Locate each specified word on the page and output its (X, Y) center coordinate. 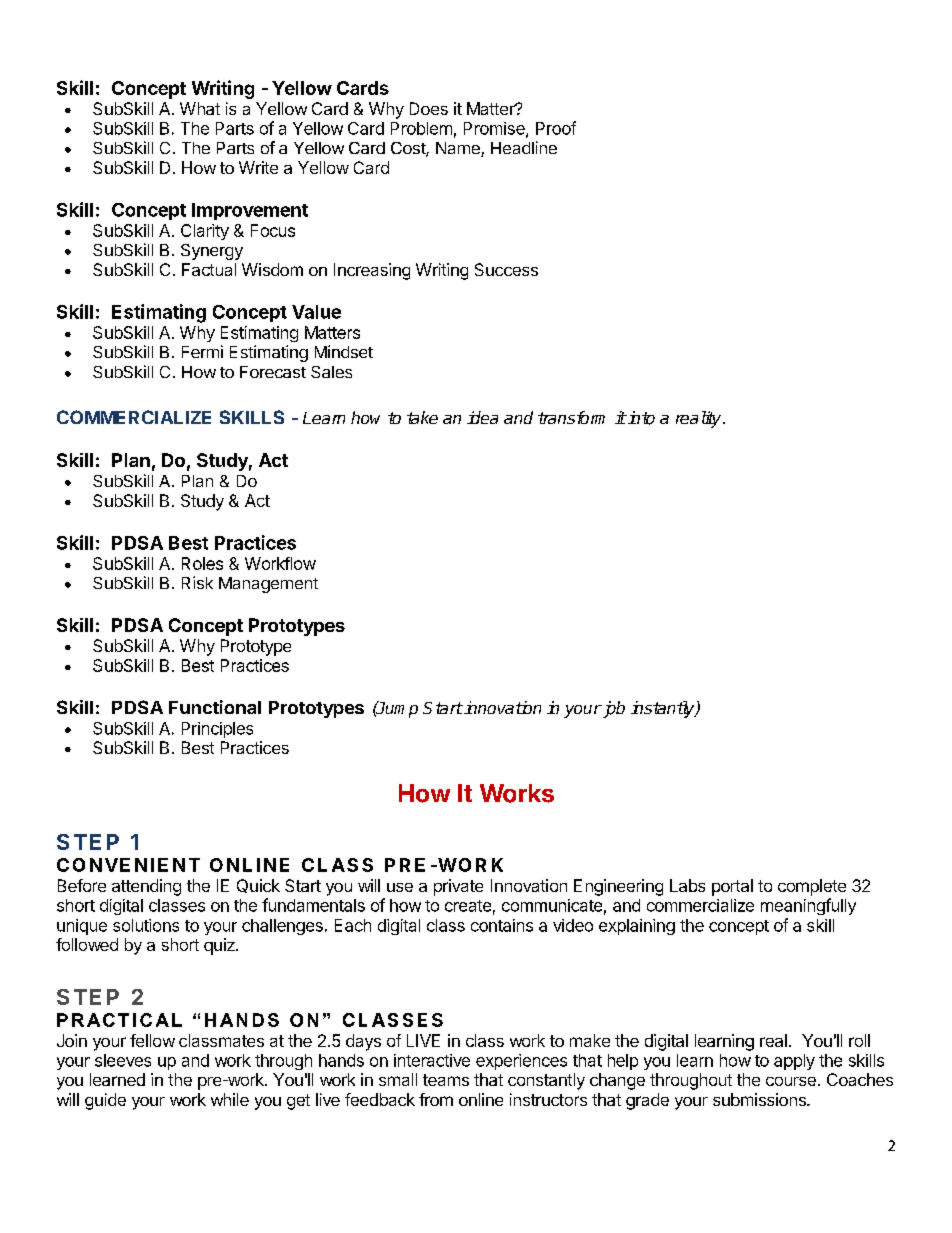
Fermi (202, 351)
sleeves (123, 1060)
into (640, 418)
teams (446, 1080)
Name (459, 149)
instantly (664, 709)
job (612, 709)
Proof (556, 128)
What (200, 108)
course (791, 1081)
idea (482, 417)
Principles (217, 730)
